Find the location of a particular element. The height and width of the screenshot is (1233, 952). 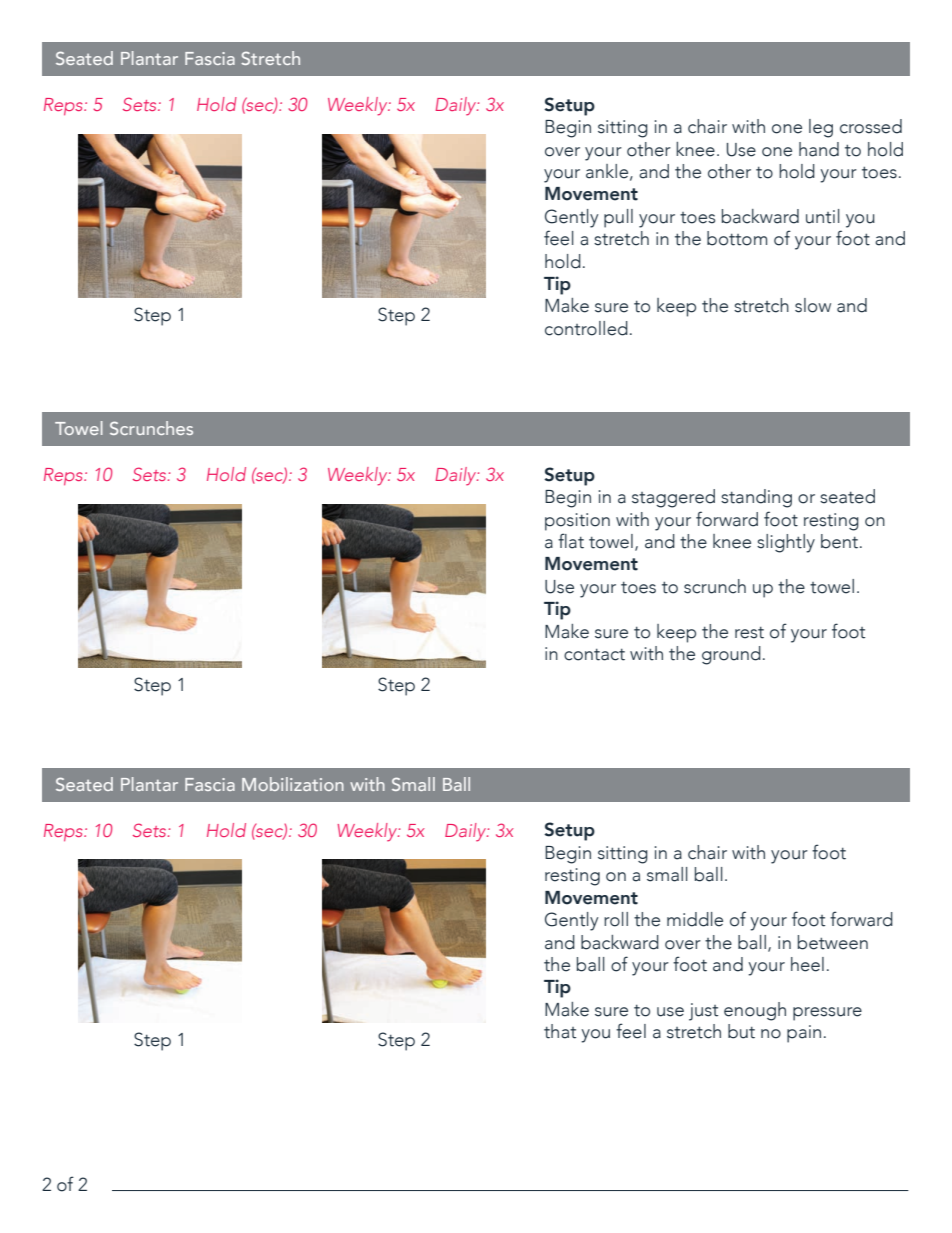

contact is located at coordinates (594, 655).
